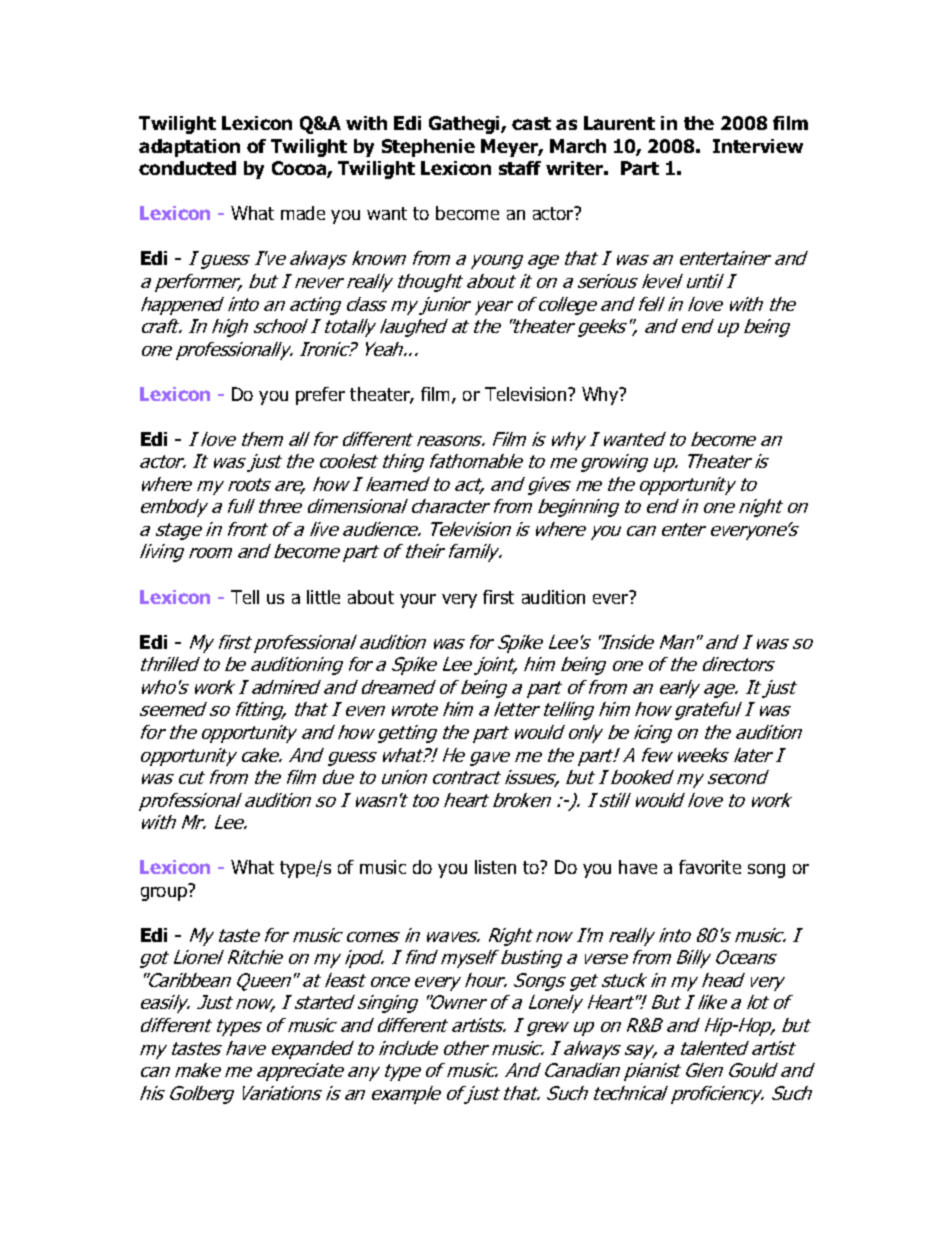 This image has height=1233, width=952. I want to click on cast, so click(531, 123).
